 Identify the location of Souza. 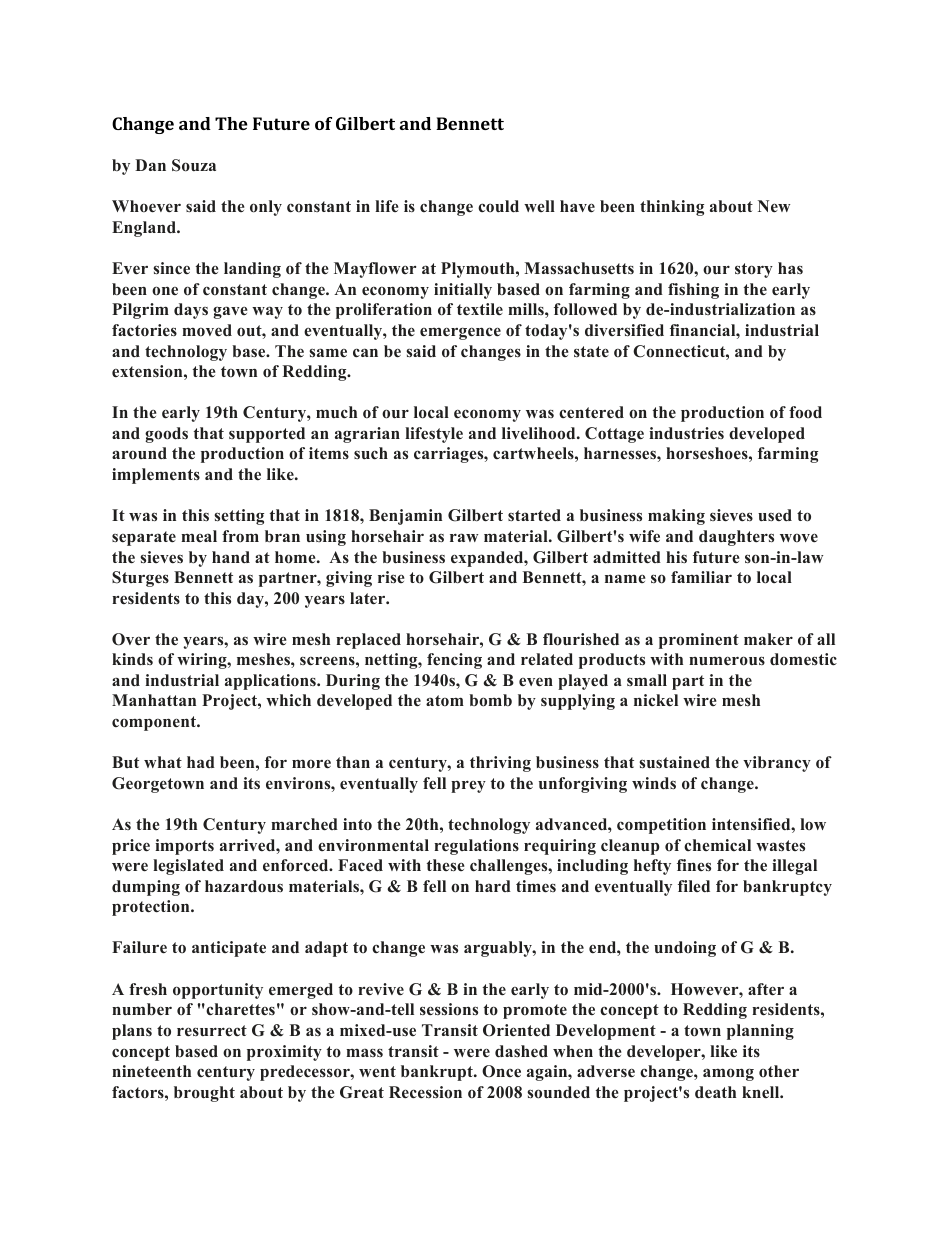
(194, 165).
